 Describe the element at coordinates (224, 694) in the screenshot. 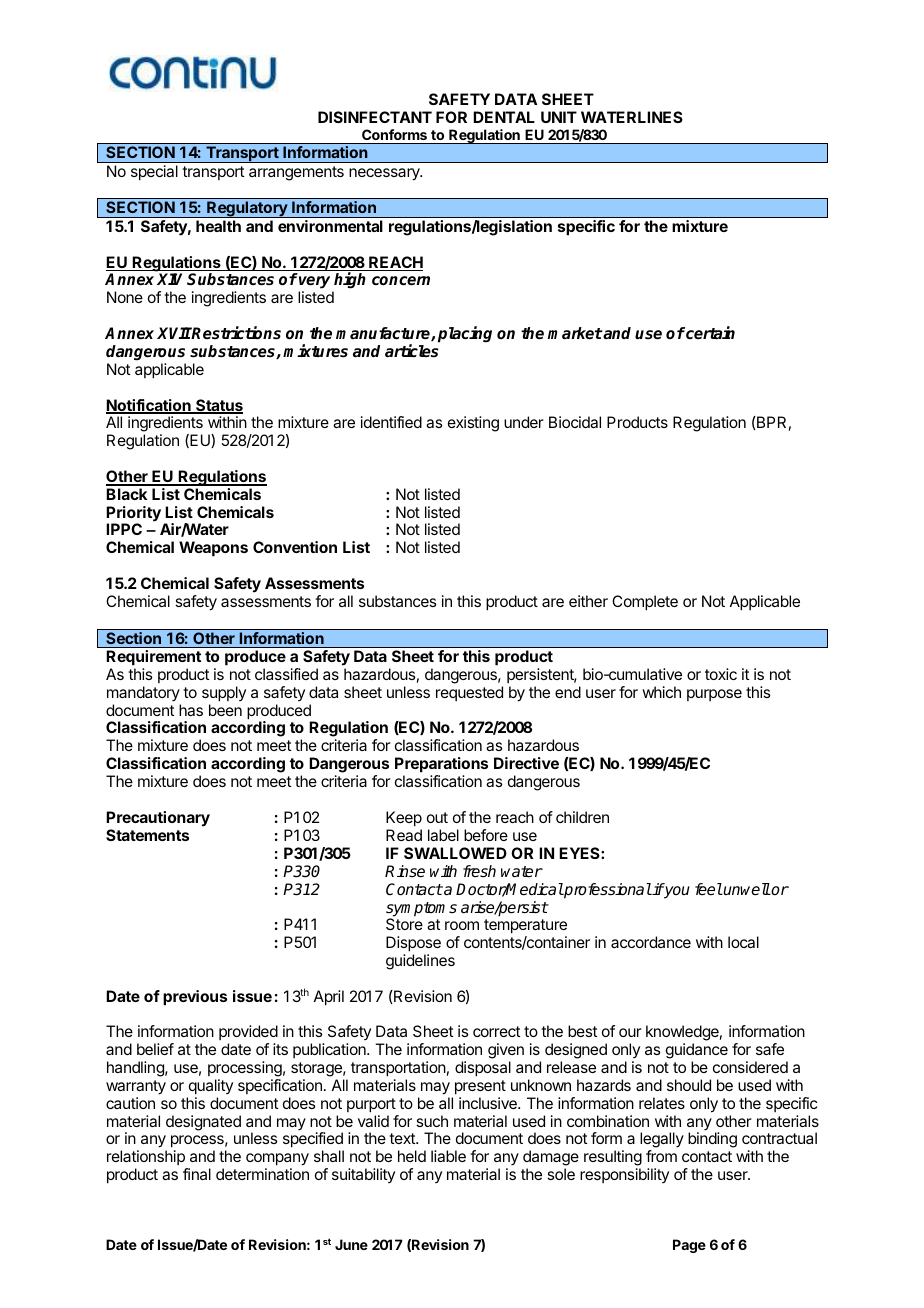

I see `supply` at that location.
